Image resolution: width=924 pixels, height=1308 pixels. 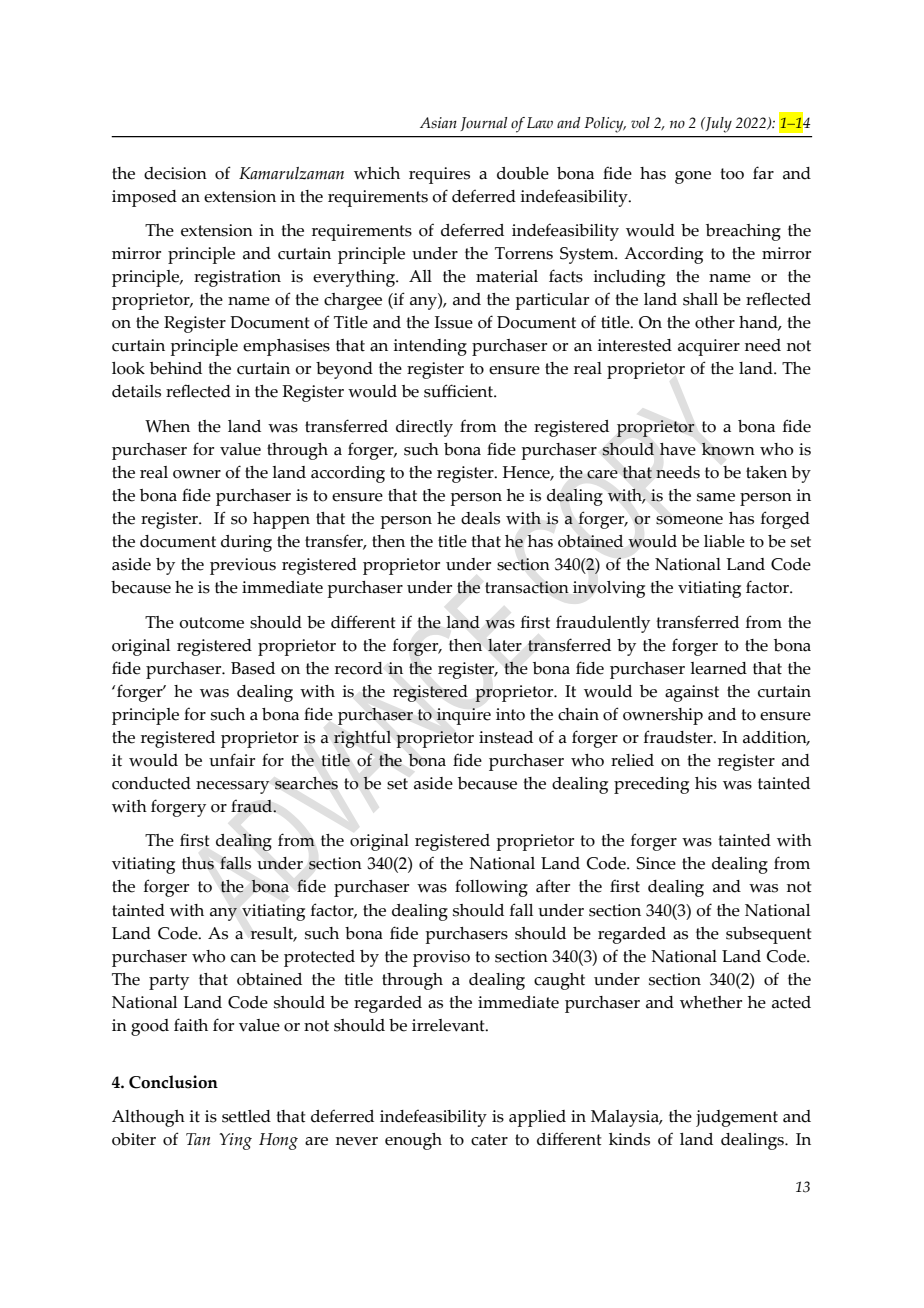 I want to click on Since, so click(x=656, y=863).
